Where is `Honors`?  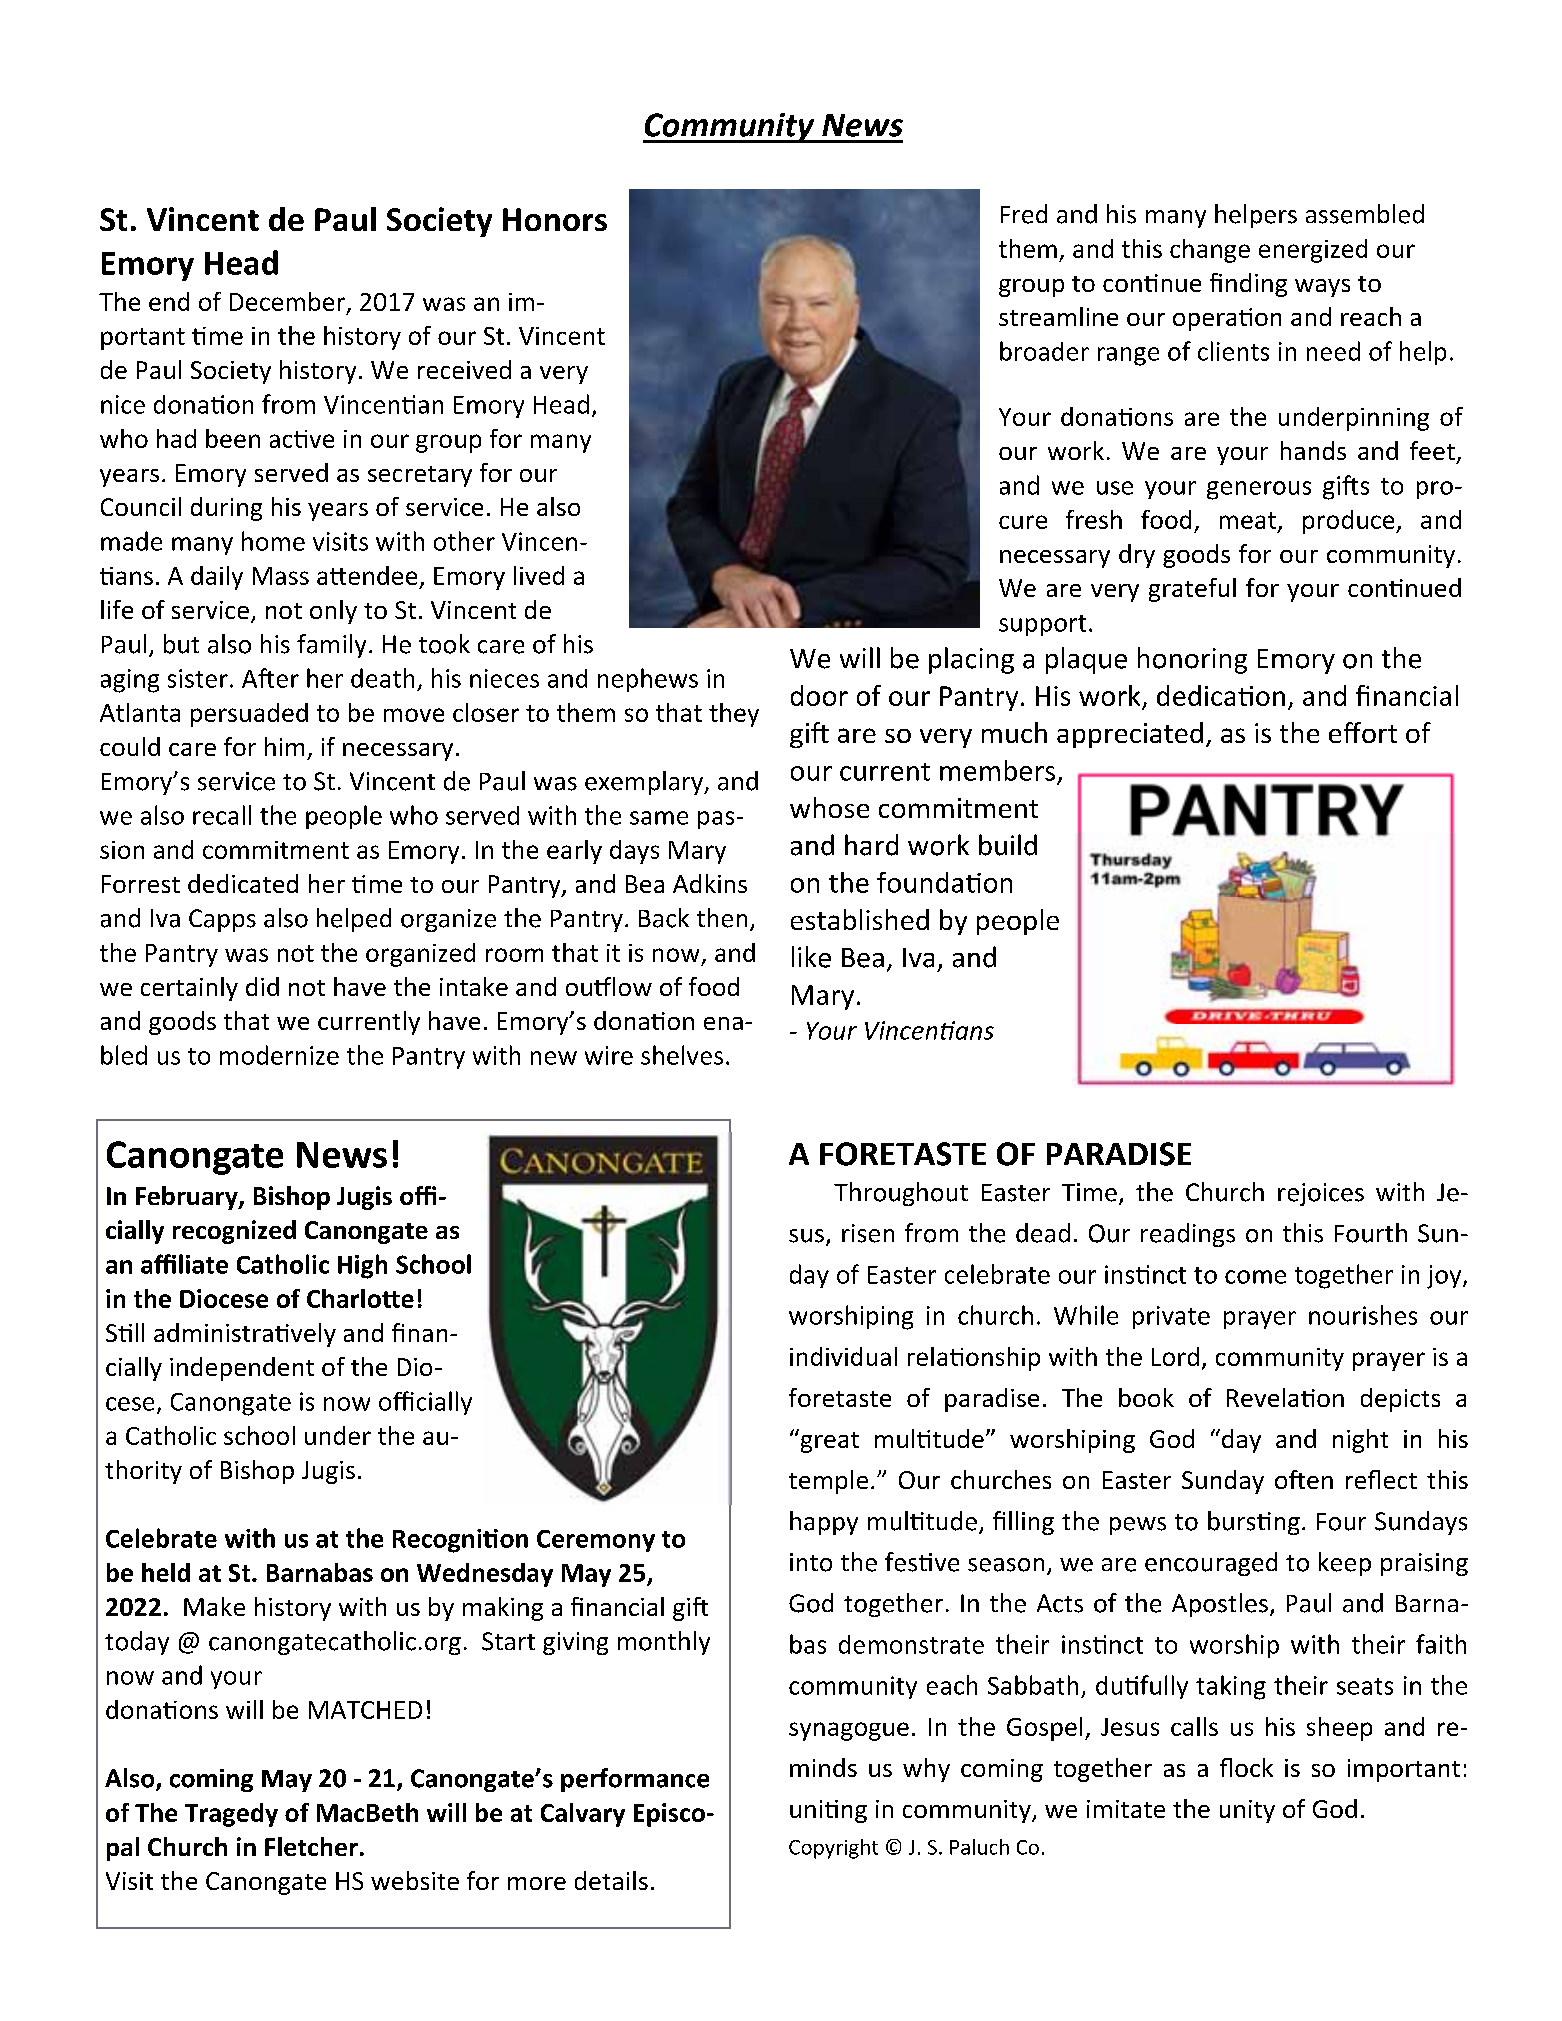
Honors is located at coordinates (555, 219).
